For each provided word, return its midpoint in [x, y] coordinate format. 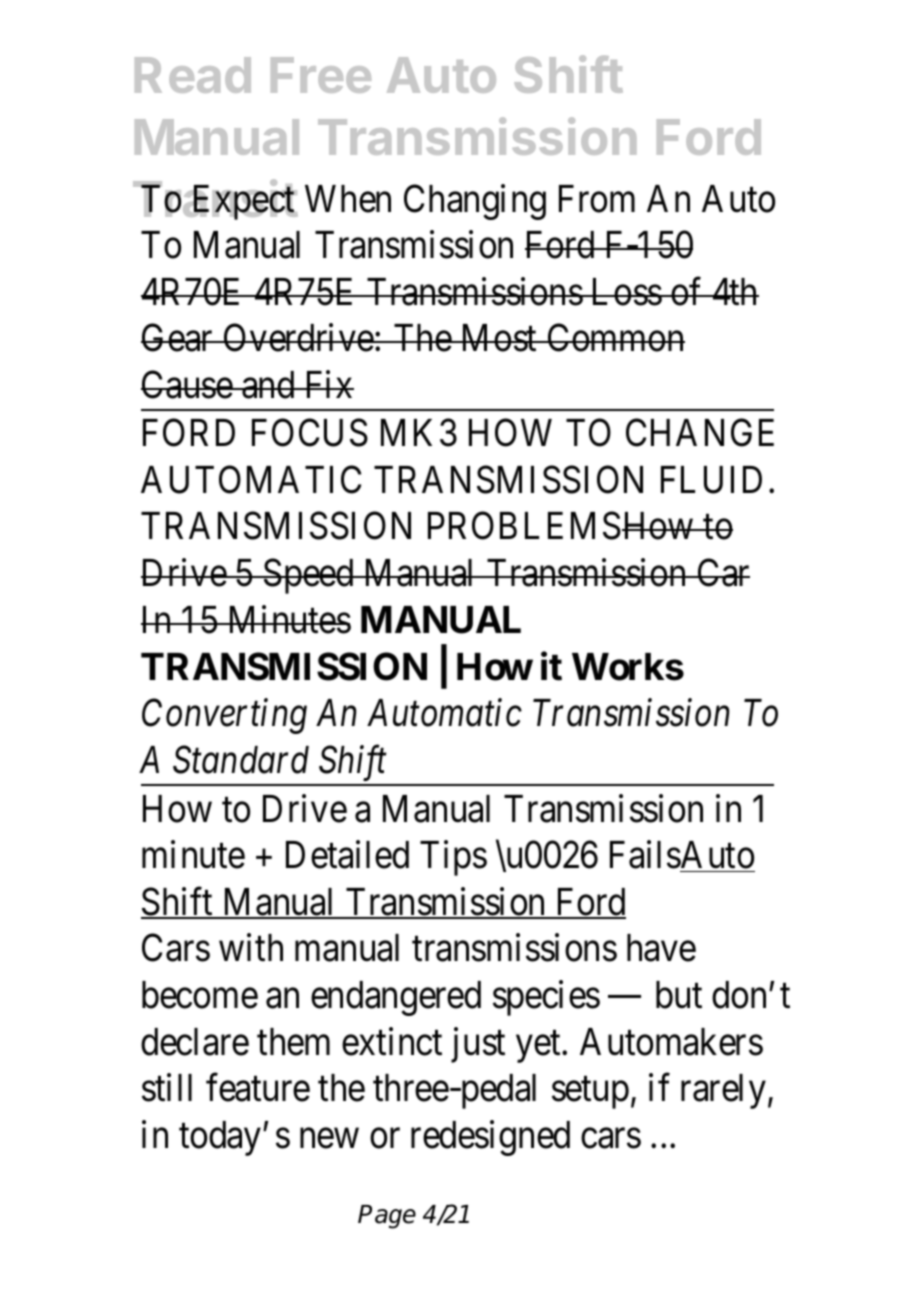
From [597, 199]
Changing [475, 202]
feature [258, 1088]
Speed [309, 576]
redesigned [490, 1138]
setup [590, 1093]
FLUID [711, 480]
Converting [224, 717]
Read [193, 75]
